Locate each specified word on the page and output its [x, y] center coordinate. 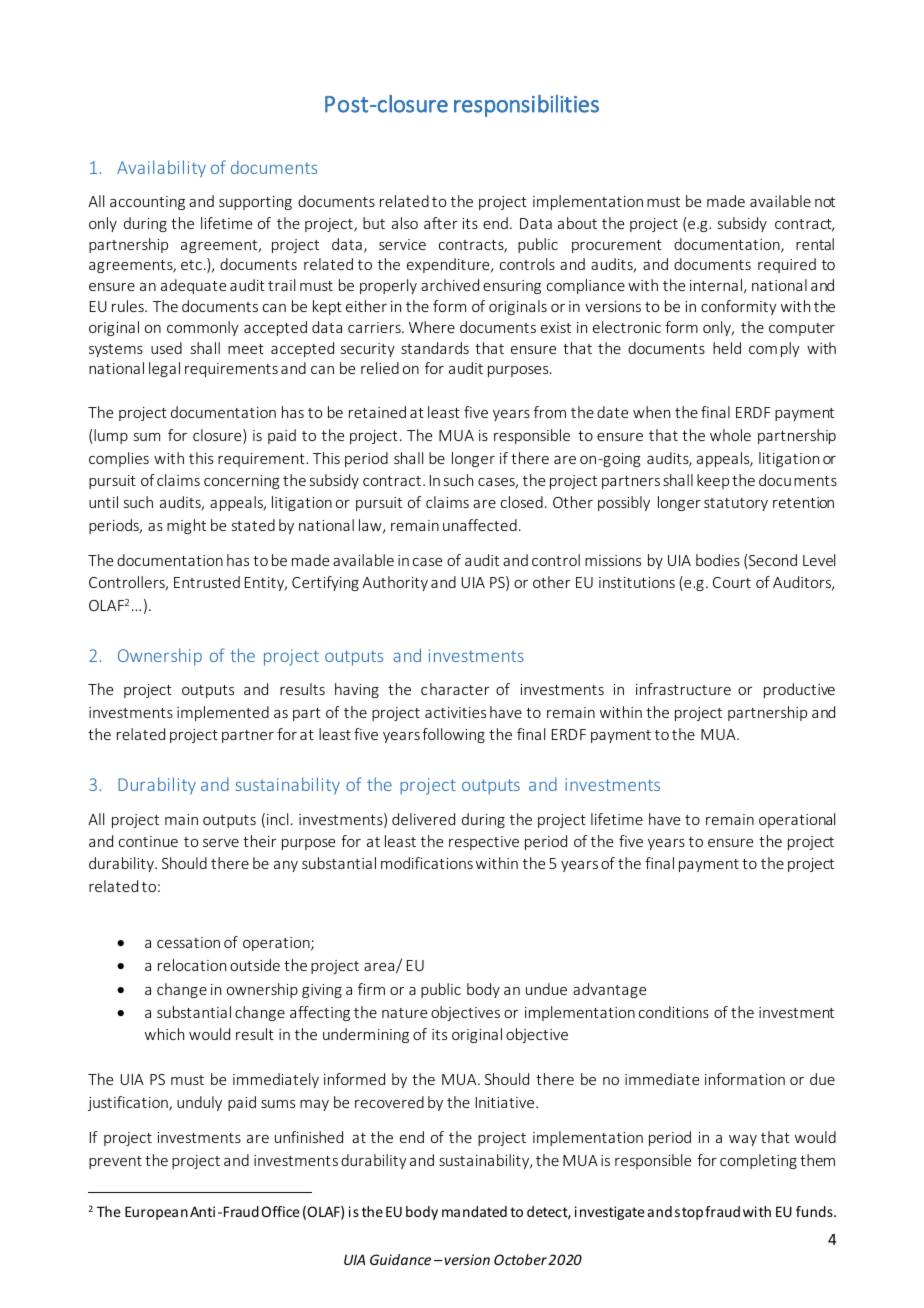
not [825, 202]
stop [689, 1213]
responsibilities [526, 105]
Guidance [400, 1259]
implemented [223, 713]
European [156, 1213]
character [455, 689]
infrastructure [683, 689]
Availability [161, 169]
